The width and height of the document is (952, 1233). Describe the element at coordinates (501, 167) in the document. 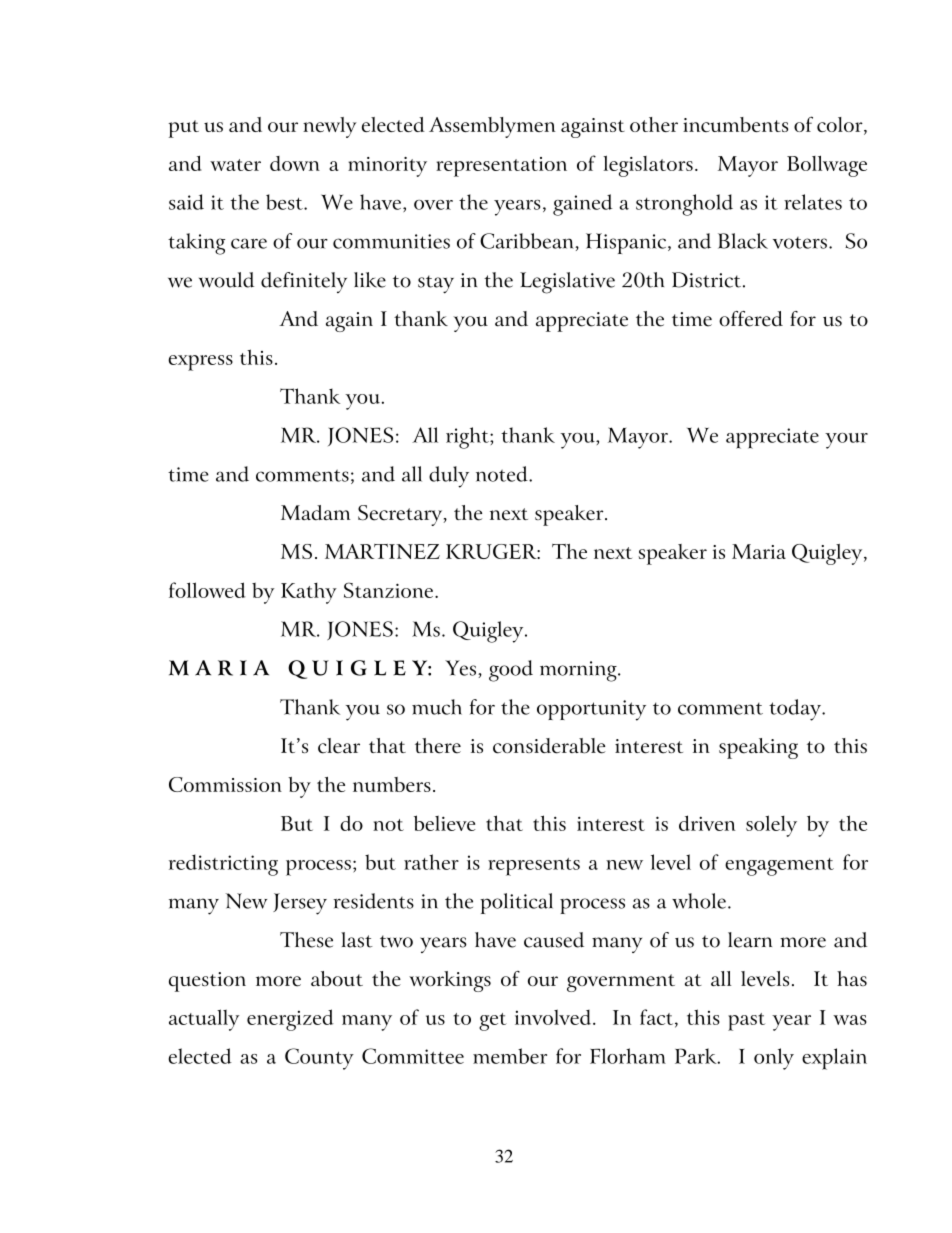

I see `representation` at that location.
